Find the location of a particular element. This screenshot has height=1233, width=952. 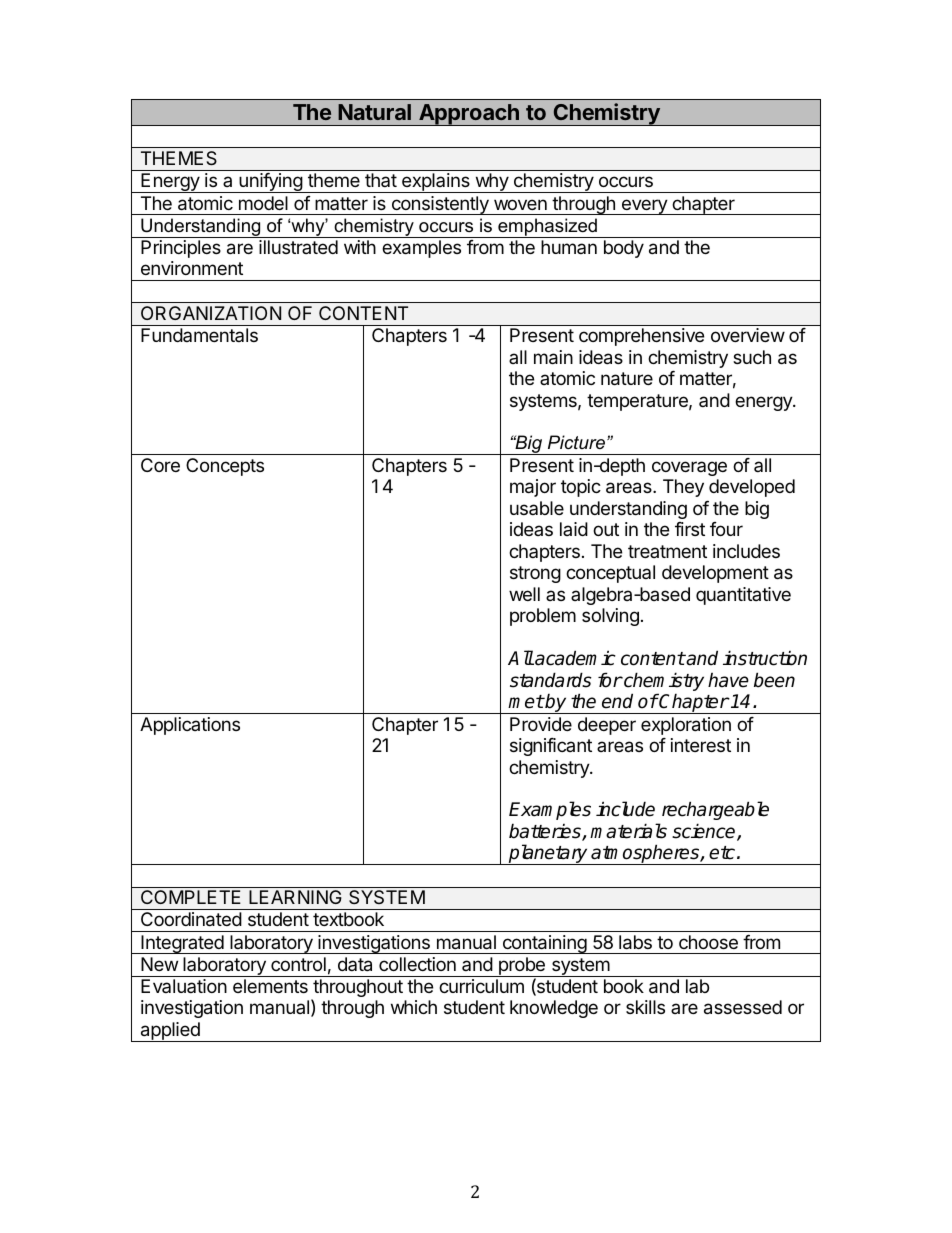

every is located at coordinates (644, 207).
